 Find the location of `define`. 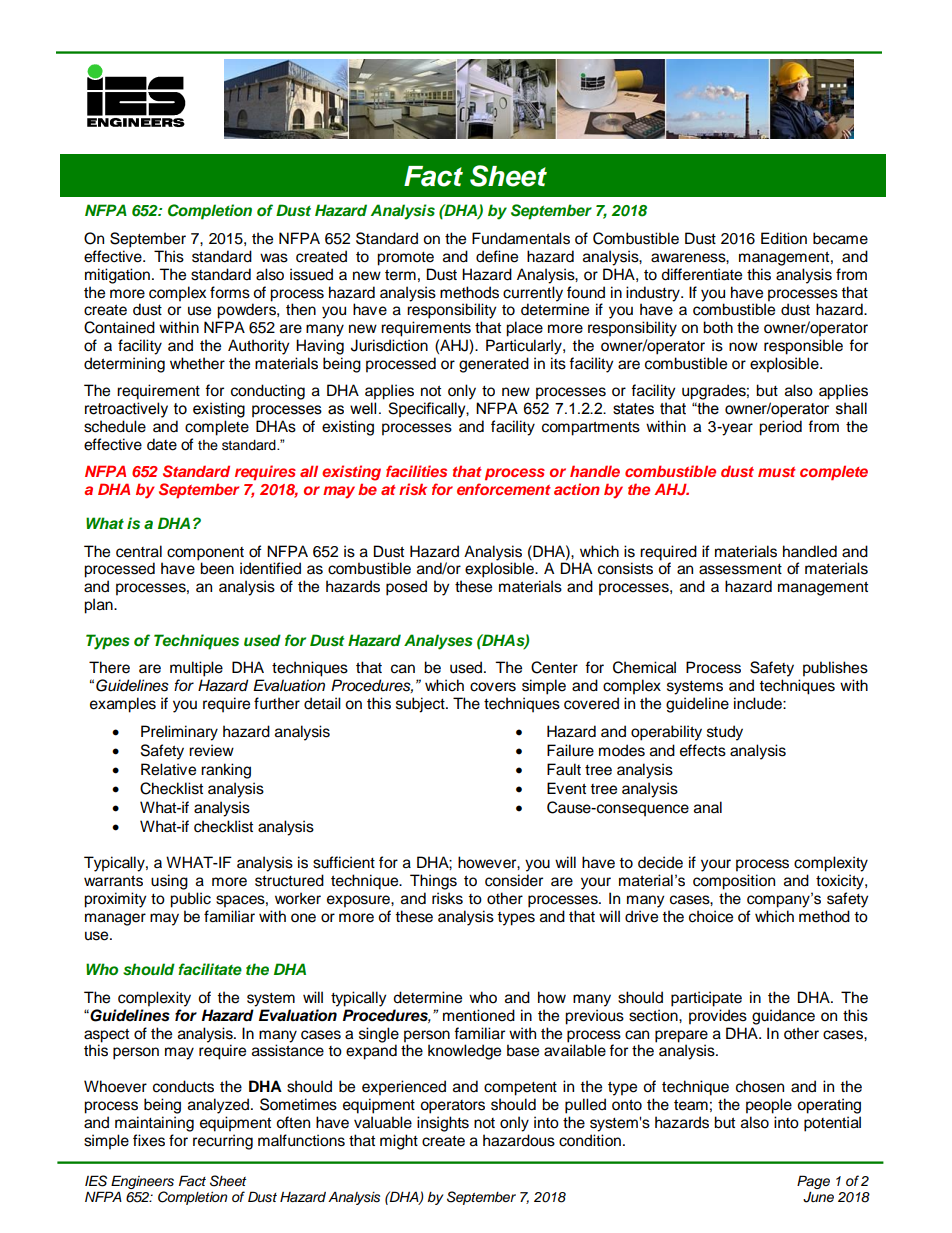

define is located at coordinates (497, 256).
